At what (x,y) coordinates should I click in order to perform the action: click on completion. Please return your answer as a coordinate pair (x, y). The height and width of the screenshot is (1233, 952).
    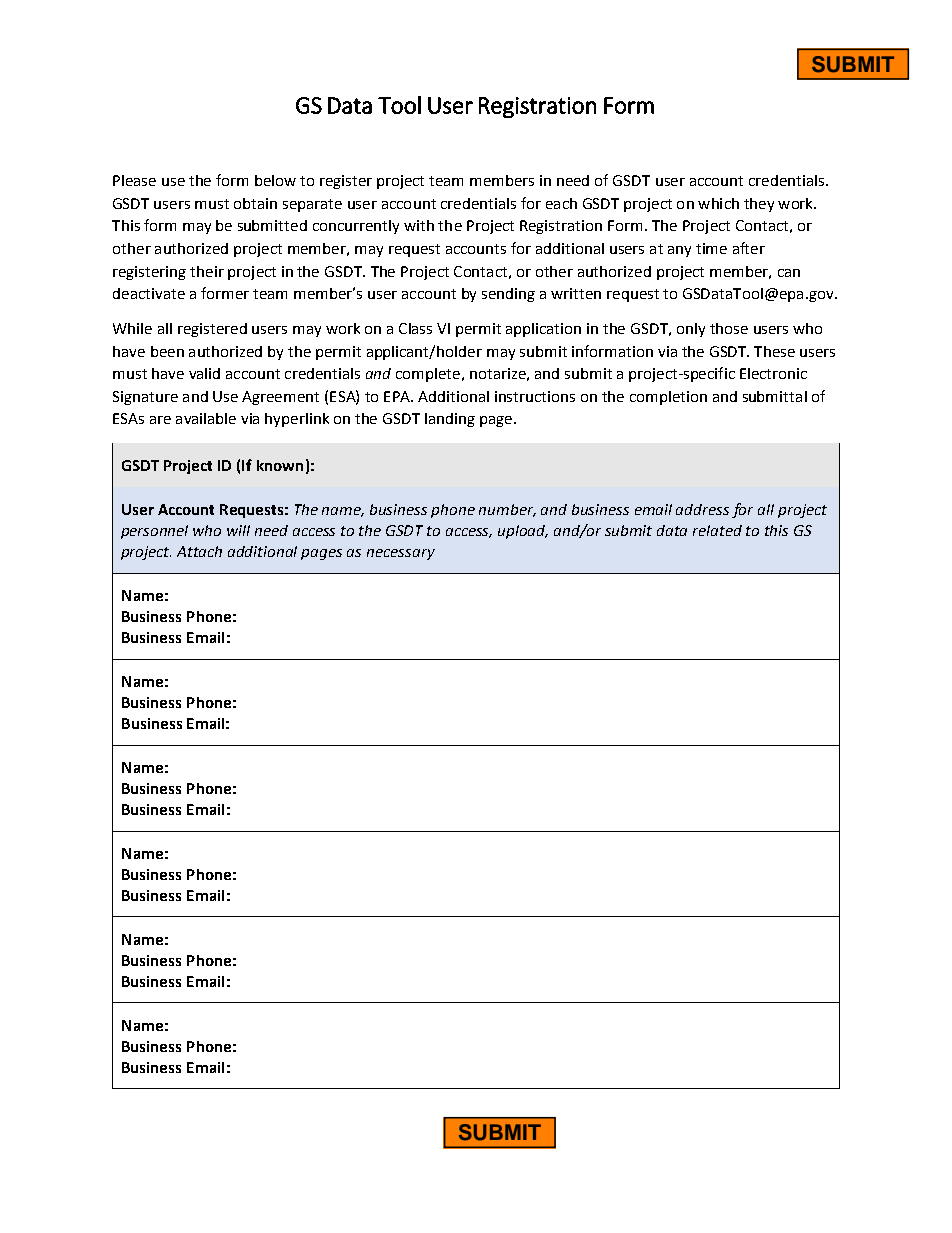
    Looking at the image, I should click on (668, 398).
